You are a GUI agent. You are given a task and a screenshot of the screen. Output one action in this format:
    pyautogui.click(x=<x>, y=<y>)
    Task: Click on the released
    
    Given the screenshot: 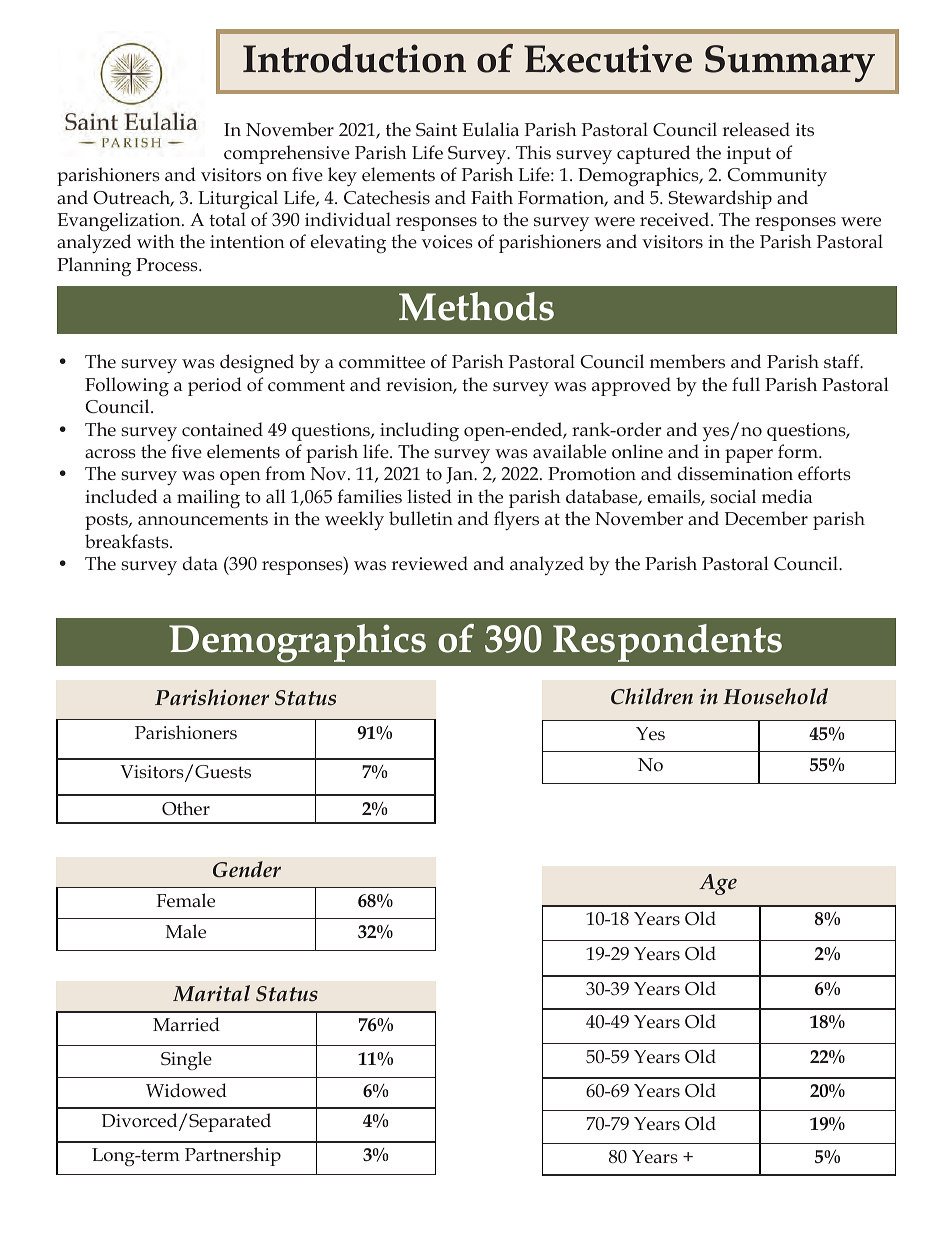 What is the action you would take?
    pyautogui.click(x=756, y=129)
